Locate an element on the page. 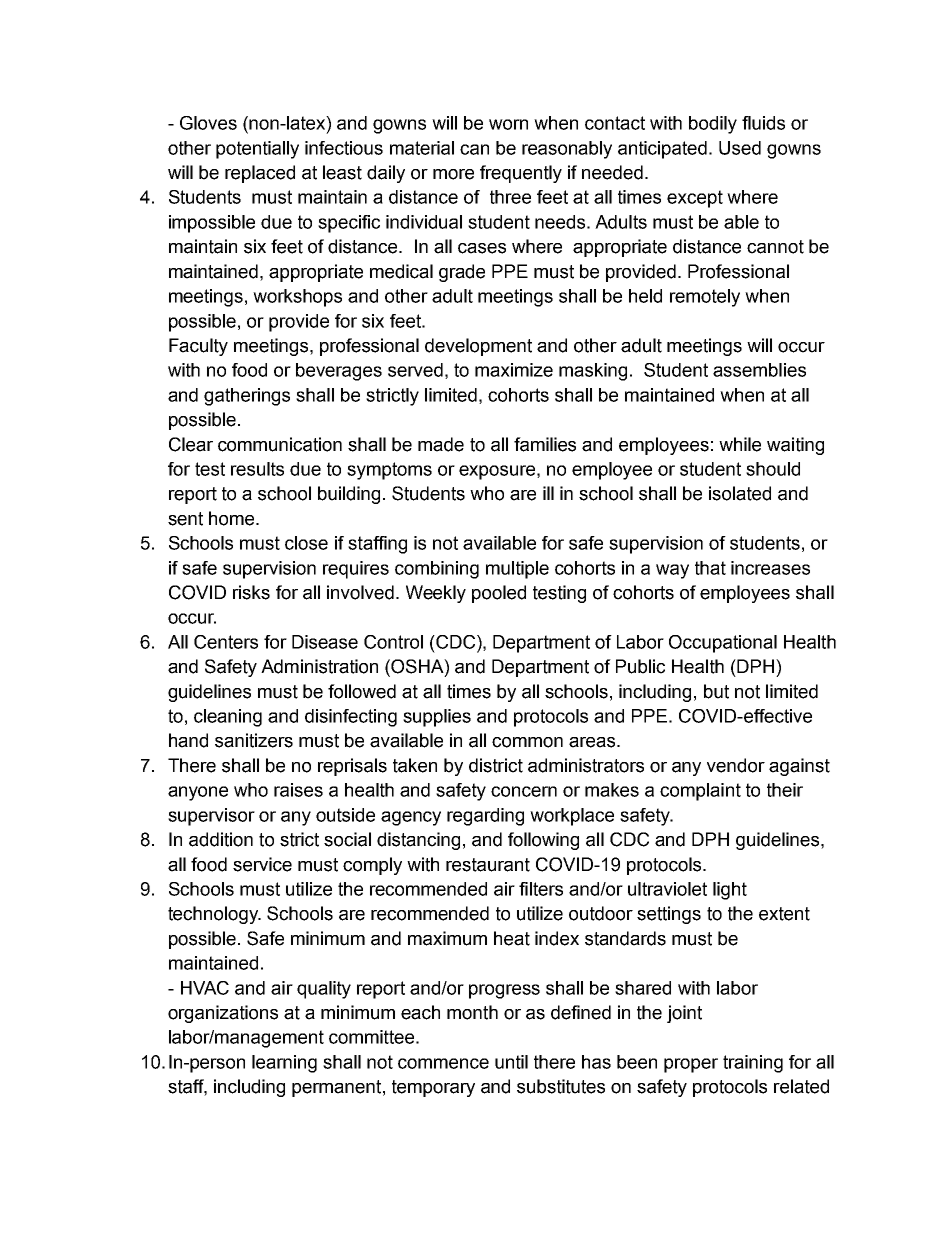 The width and height of the page is (952, 1233). workshops is located at coordinates (297, 298).
